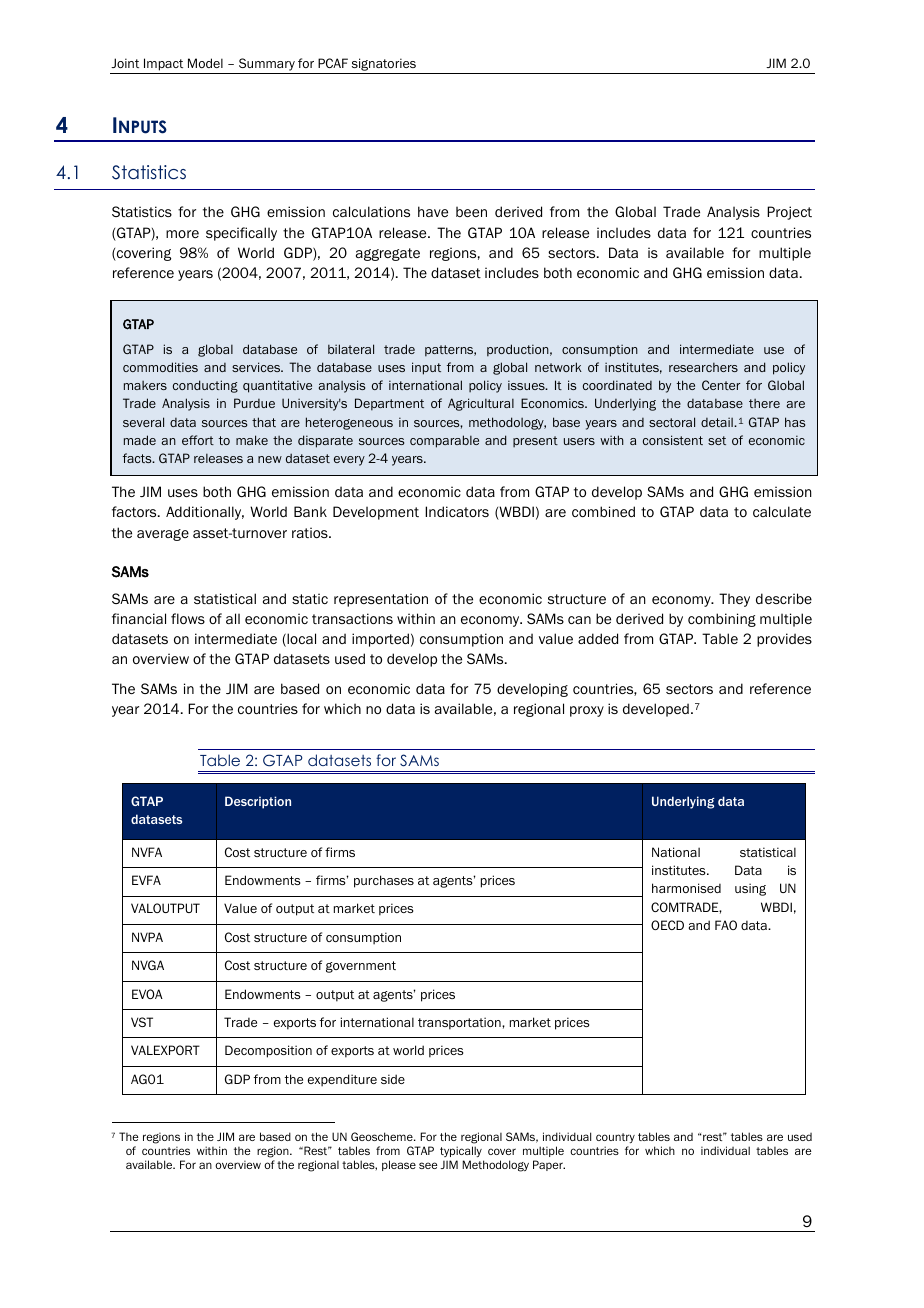  What do you see at coordinates (722, 620) in the screenshot?
I see `combining` at bounding box center [722, 620].
